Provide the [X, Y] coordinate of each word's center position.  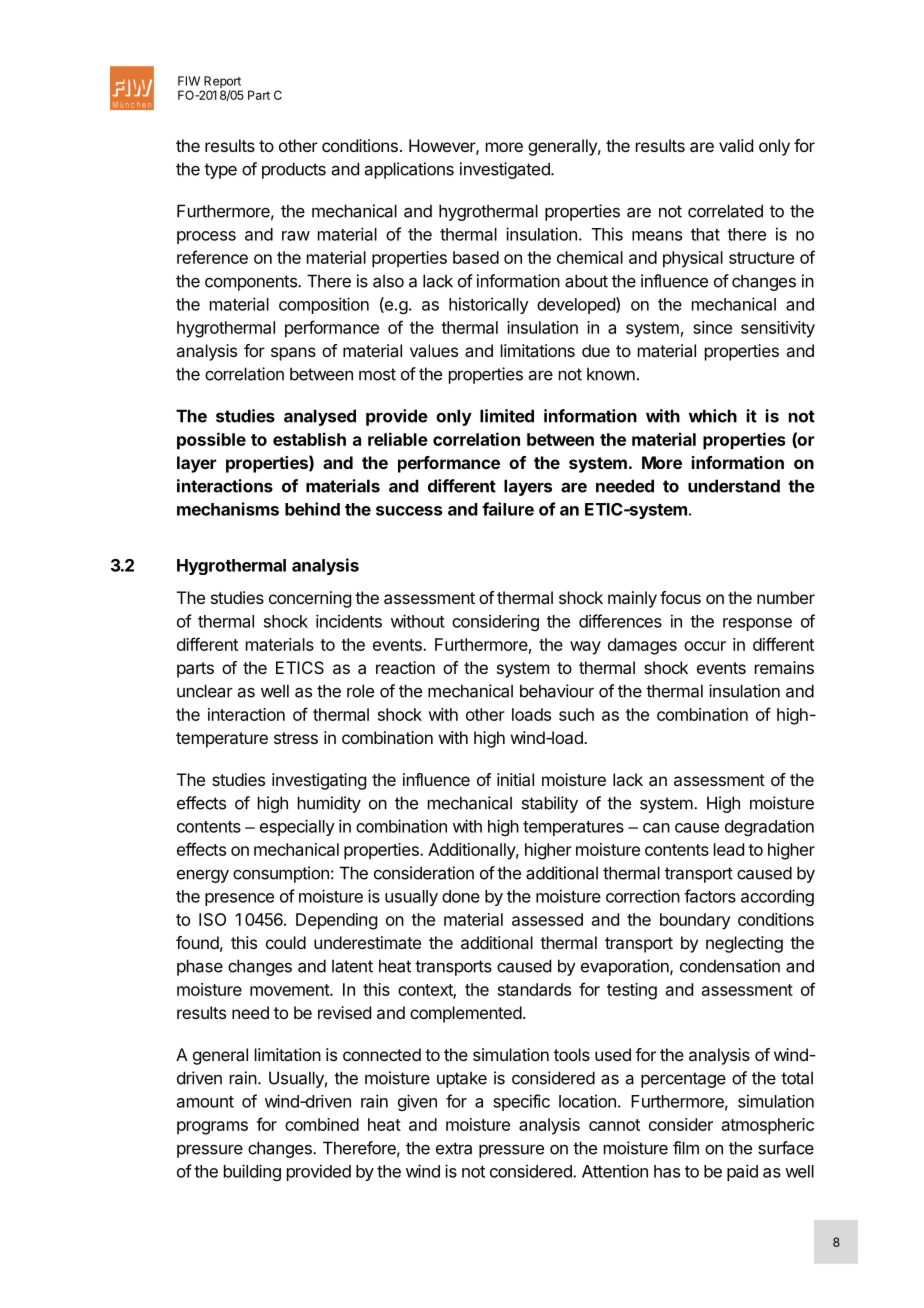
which [713, 416]
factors [710, 896]
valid [736, 145]
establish [309, 439]
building [252, 1172]
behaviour [557, 691]
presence [239, 899]
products [294, 170]
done [461, 896]
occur [705, 646]
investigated [506, 170]
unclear [205, 691]
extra [454, 1148]
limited [507, 416]
